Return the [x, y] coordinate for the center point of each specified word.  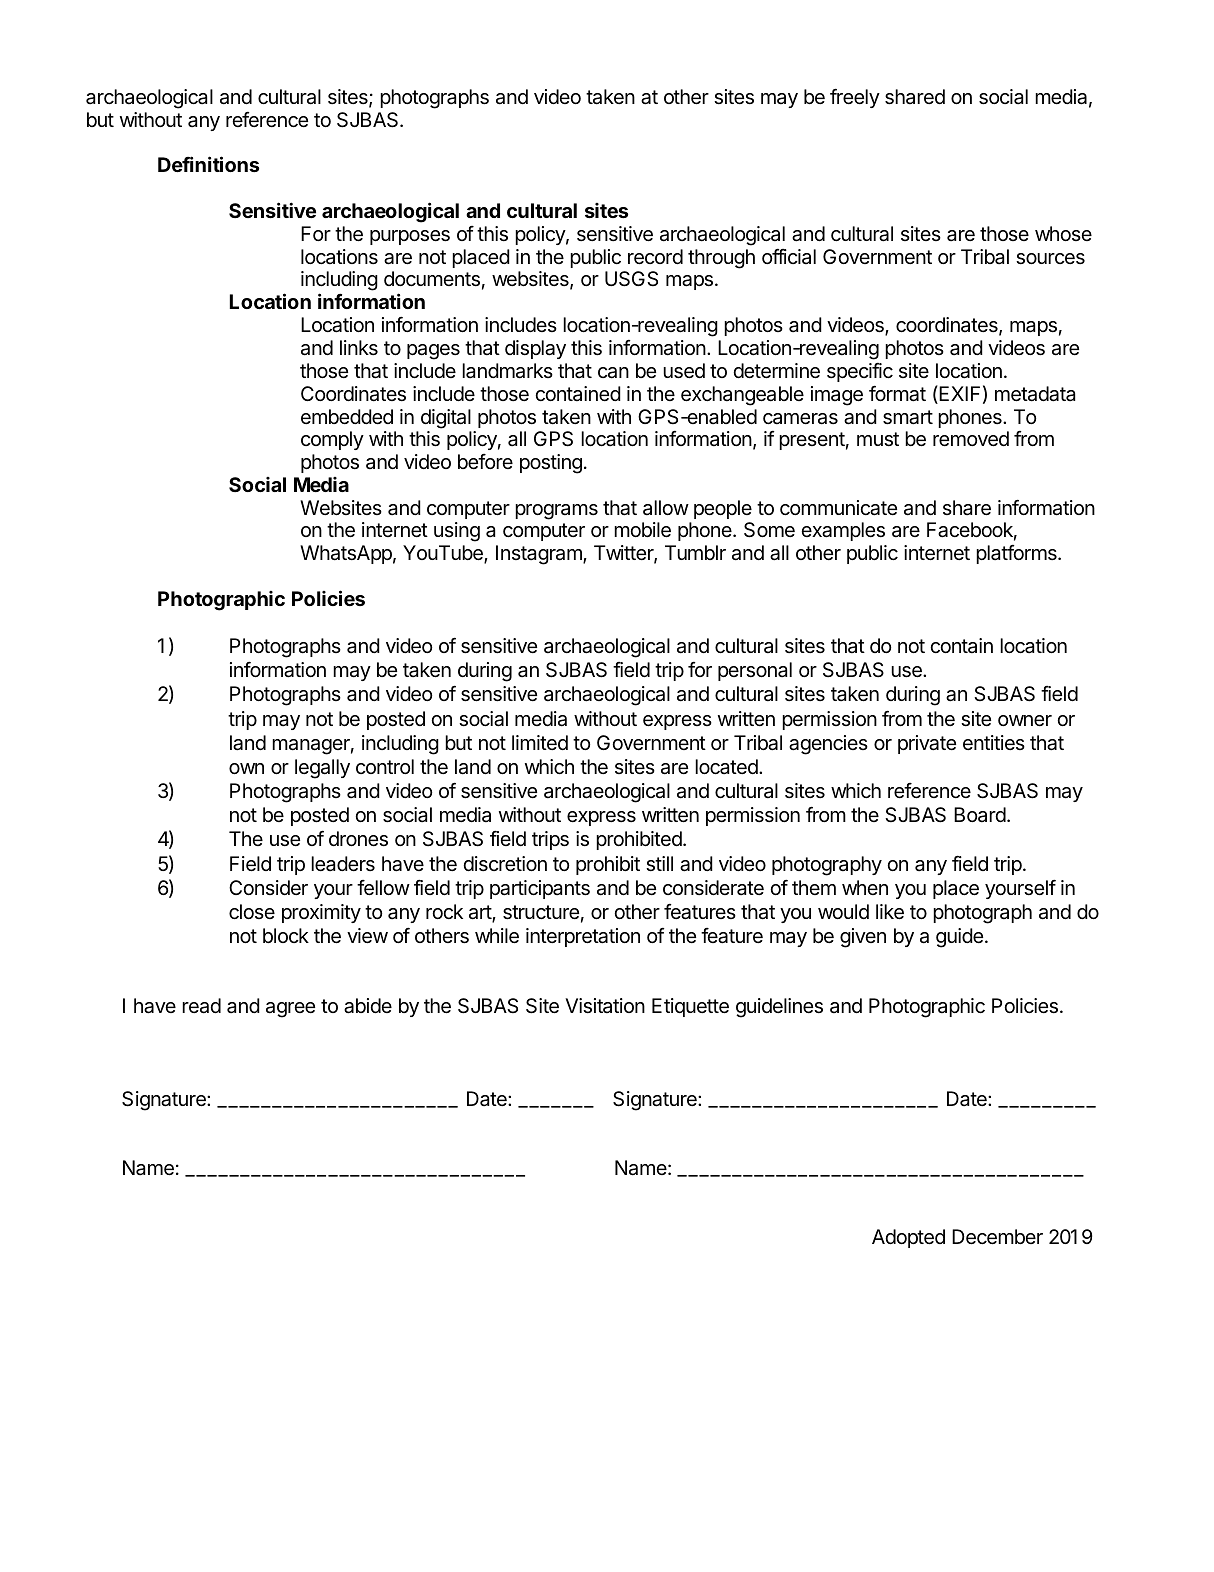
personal [755, 671]
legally [322, 769]
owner [1025, 720]
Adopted [908, 1238]
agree [290, 1010]
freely [855, 98]
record [655, 257]
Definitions [208, 164]
